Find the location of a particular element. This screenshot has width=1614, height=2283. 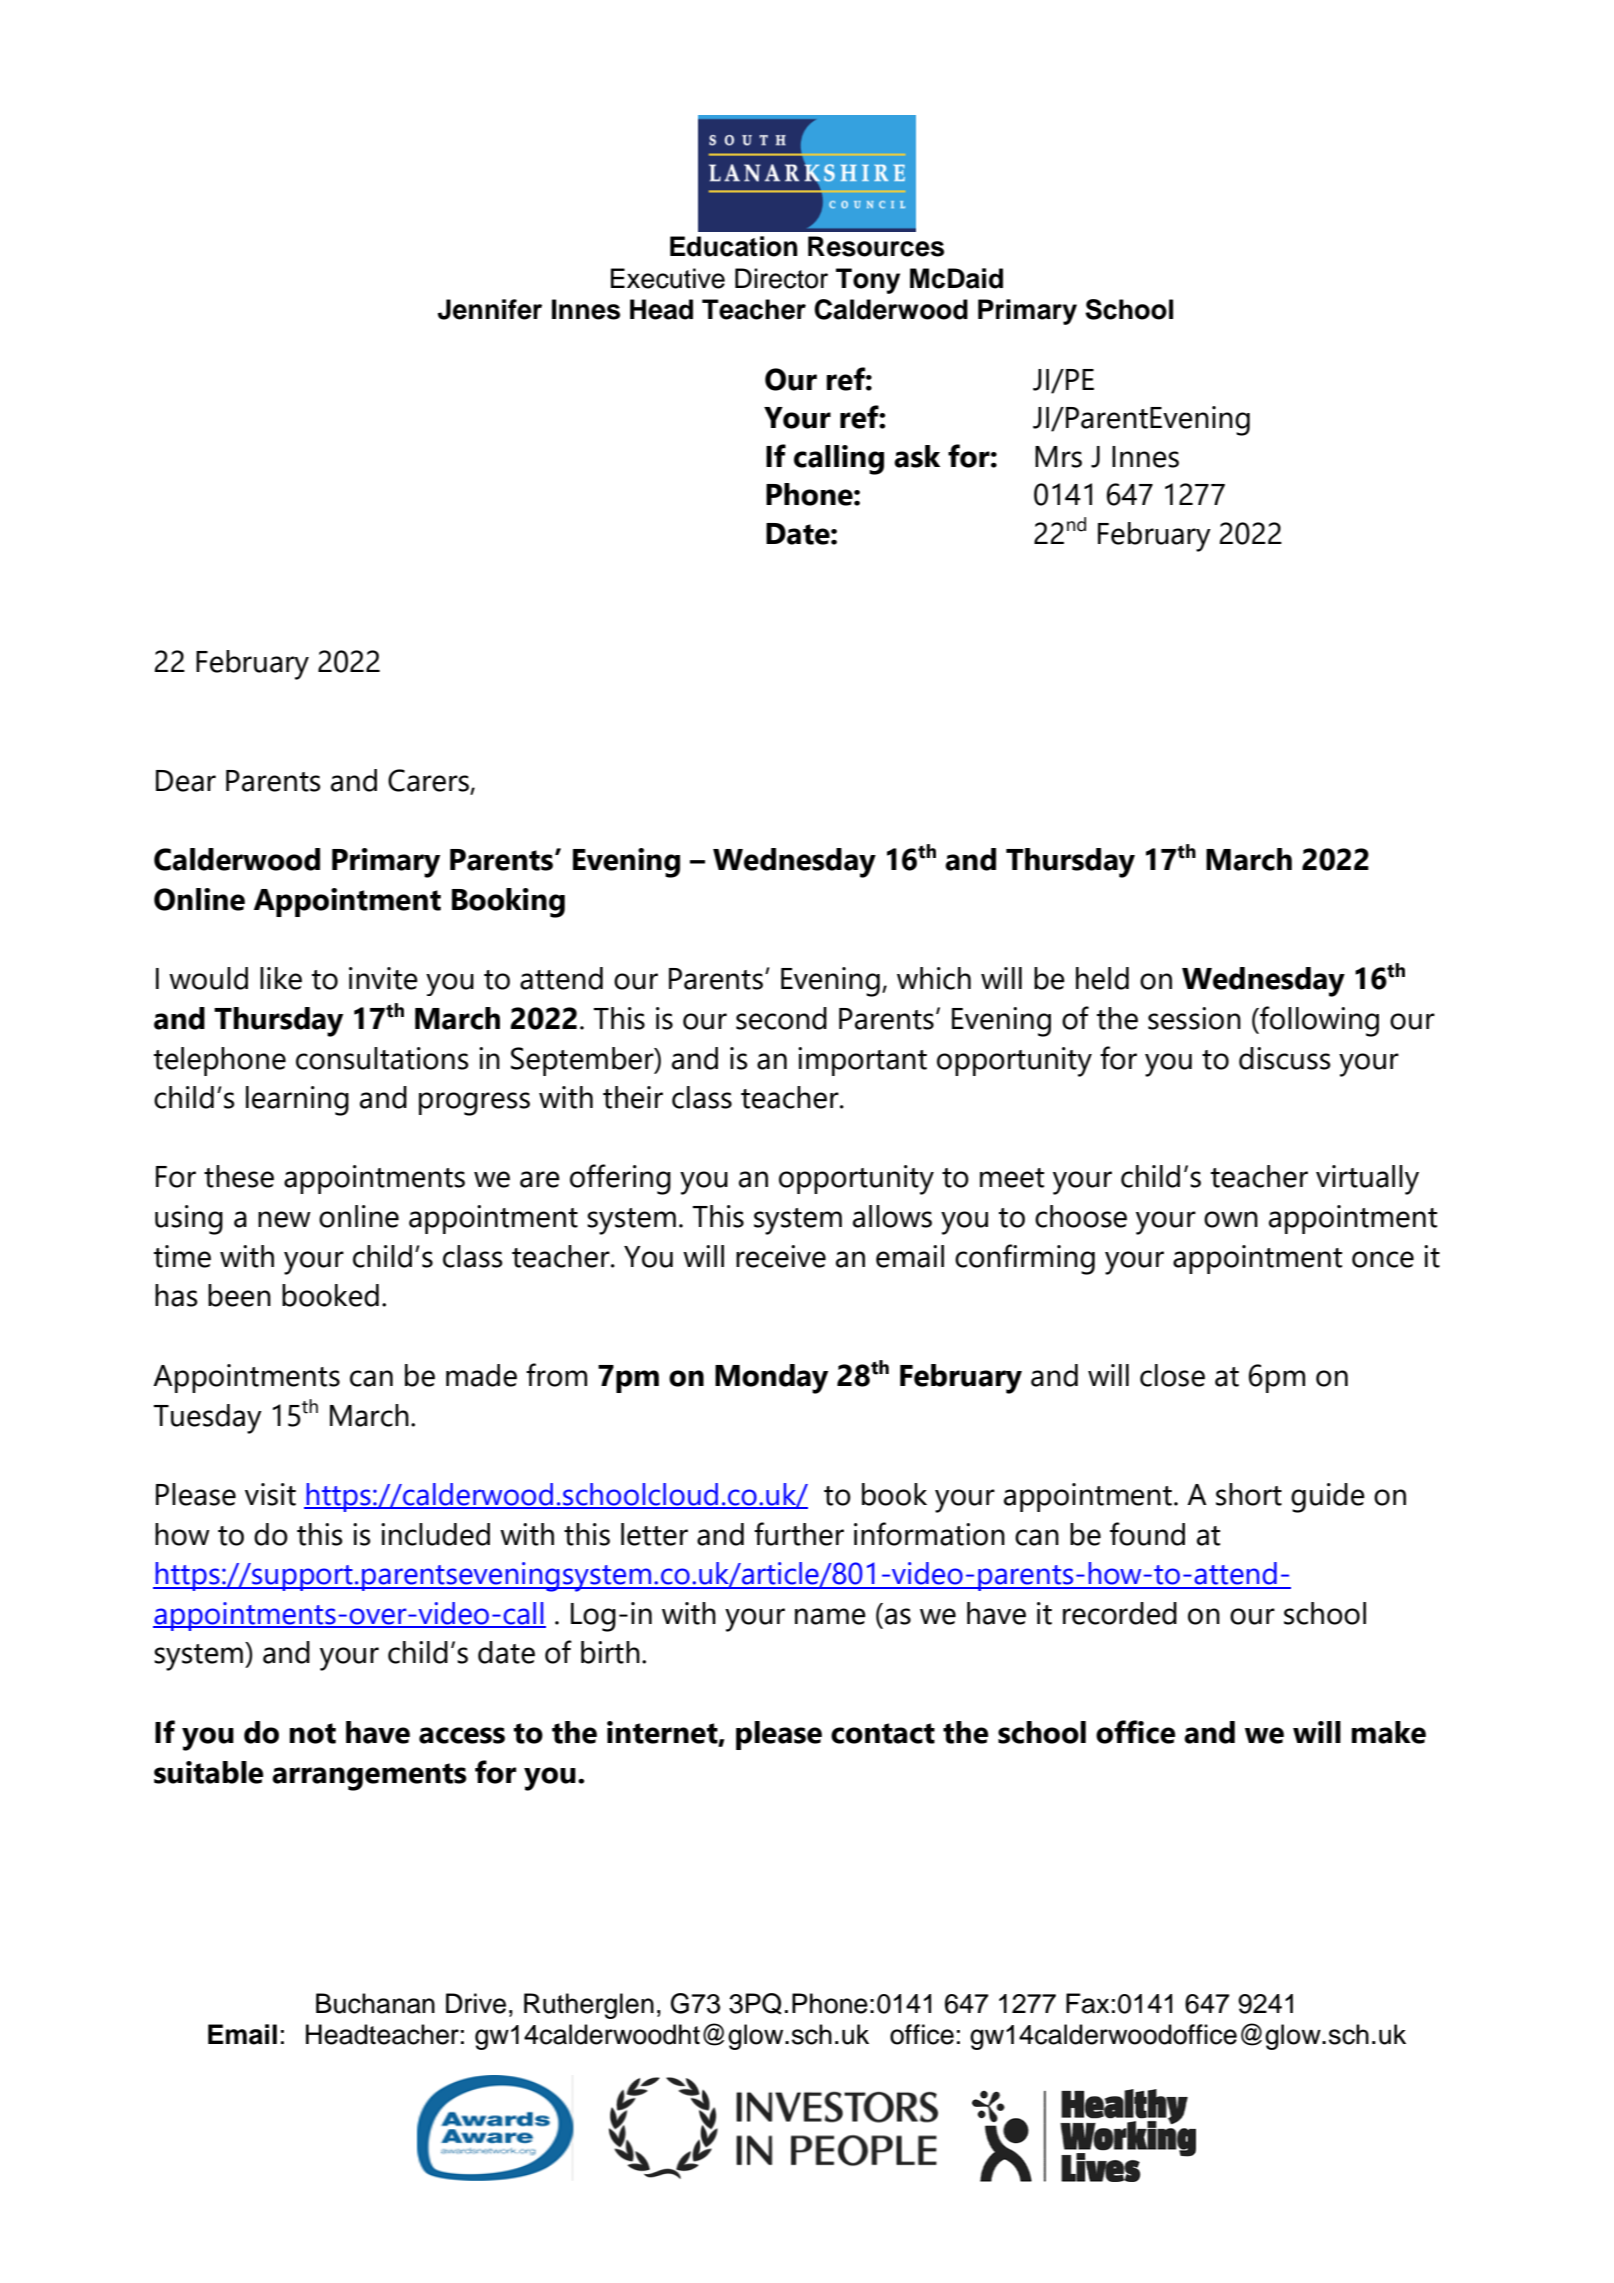

learning is located at coordinates (297, 1101).
